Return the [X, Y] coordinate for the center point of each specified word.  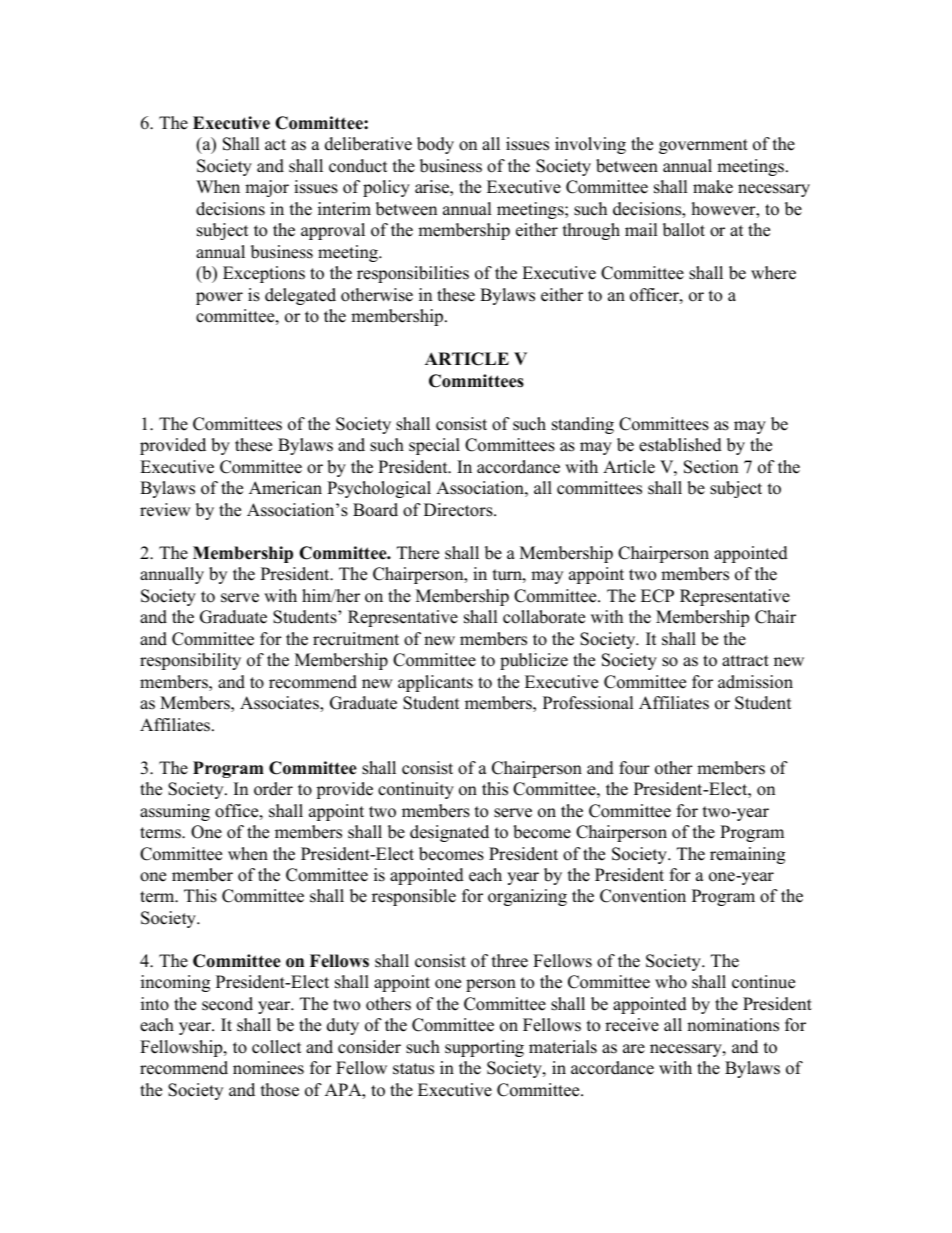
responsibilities [413, 274]
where [773, 273]
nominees [268, 1068]
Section [711, 467]
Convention [643, 896]
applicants [435, 683]
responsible [414, 897]
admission [755, 682]
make [713, 187]
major [267, 188]
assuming [175, 812]
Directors [459, 510]
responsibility [190, 661]
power [219, 298]
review [165, 510]
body [435, 145]
